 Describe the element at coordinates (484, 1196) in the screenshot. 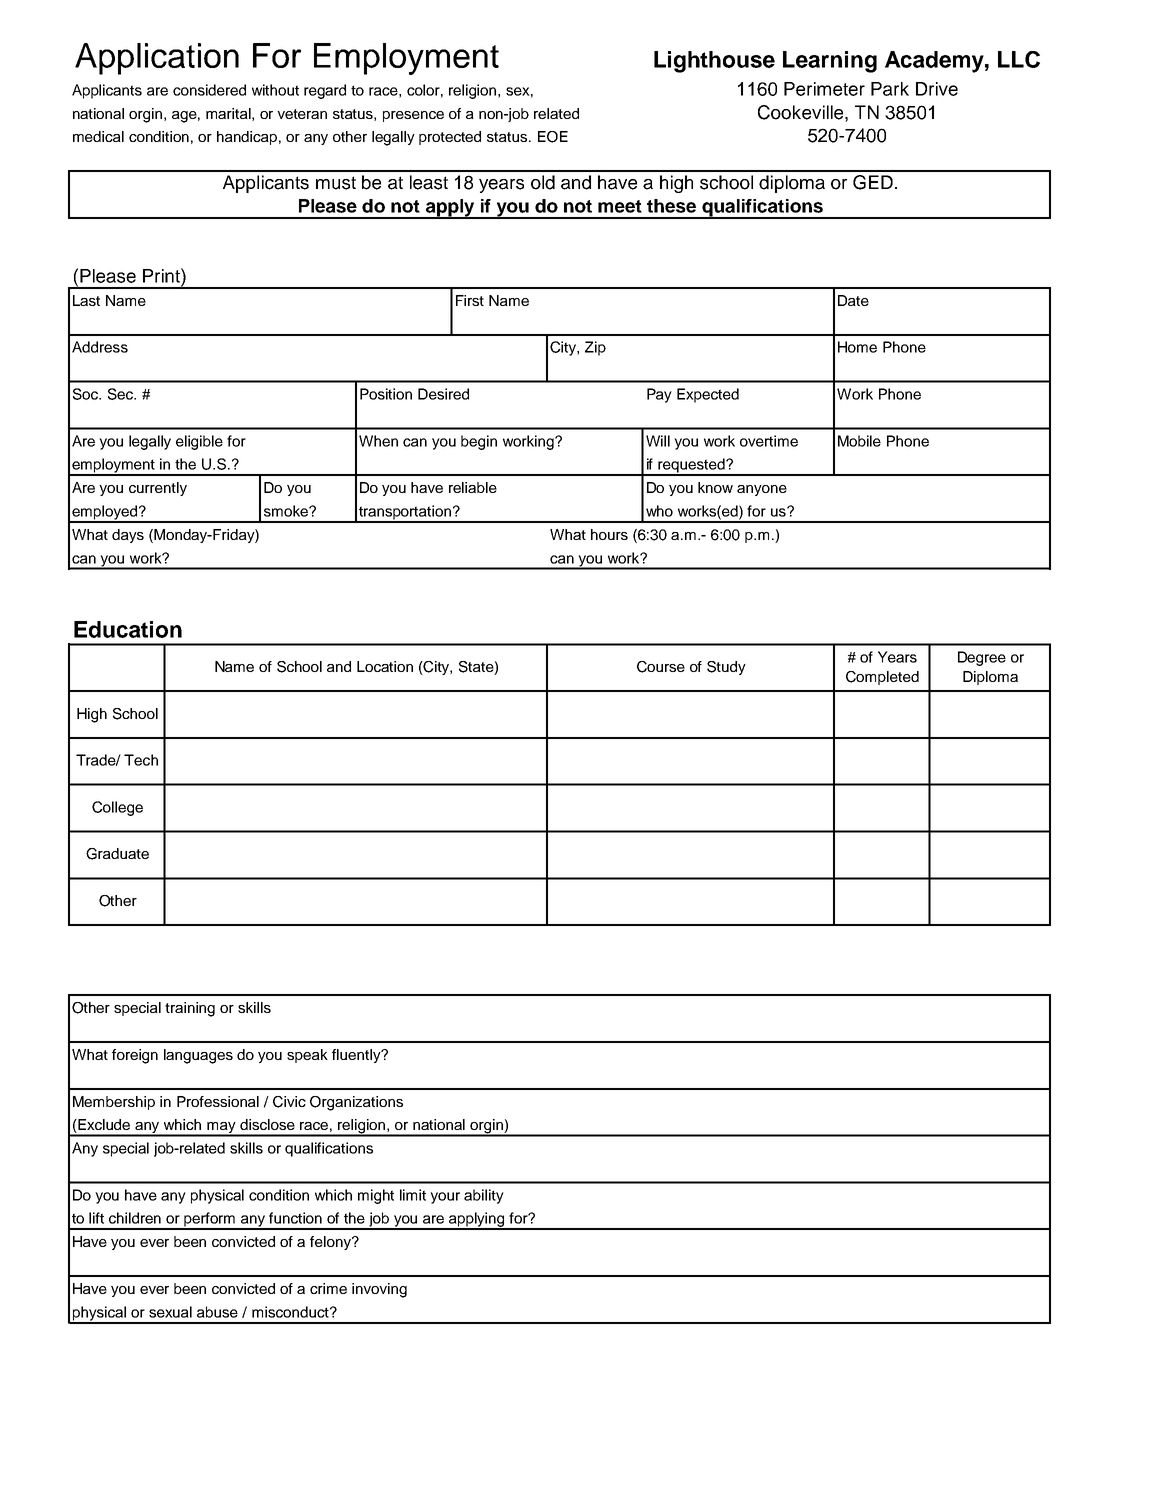

I see `ability` at that location.
